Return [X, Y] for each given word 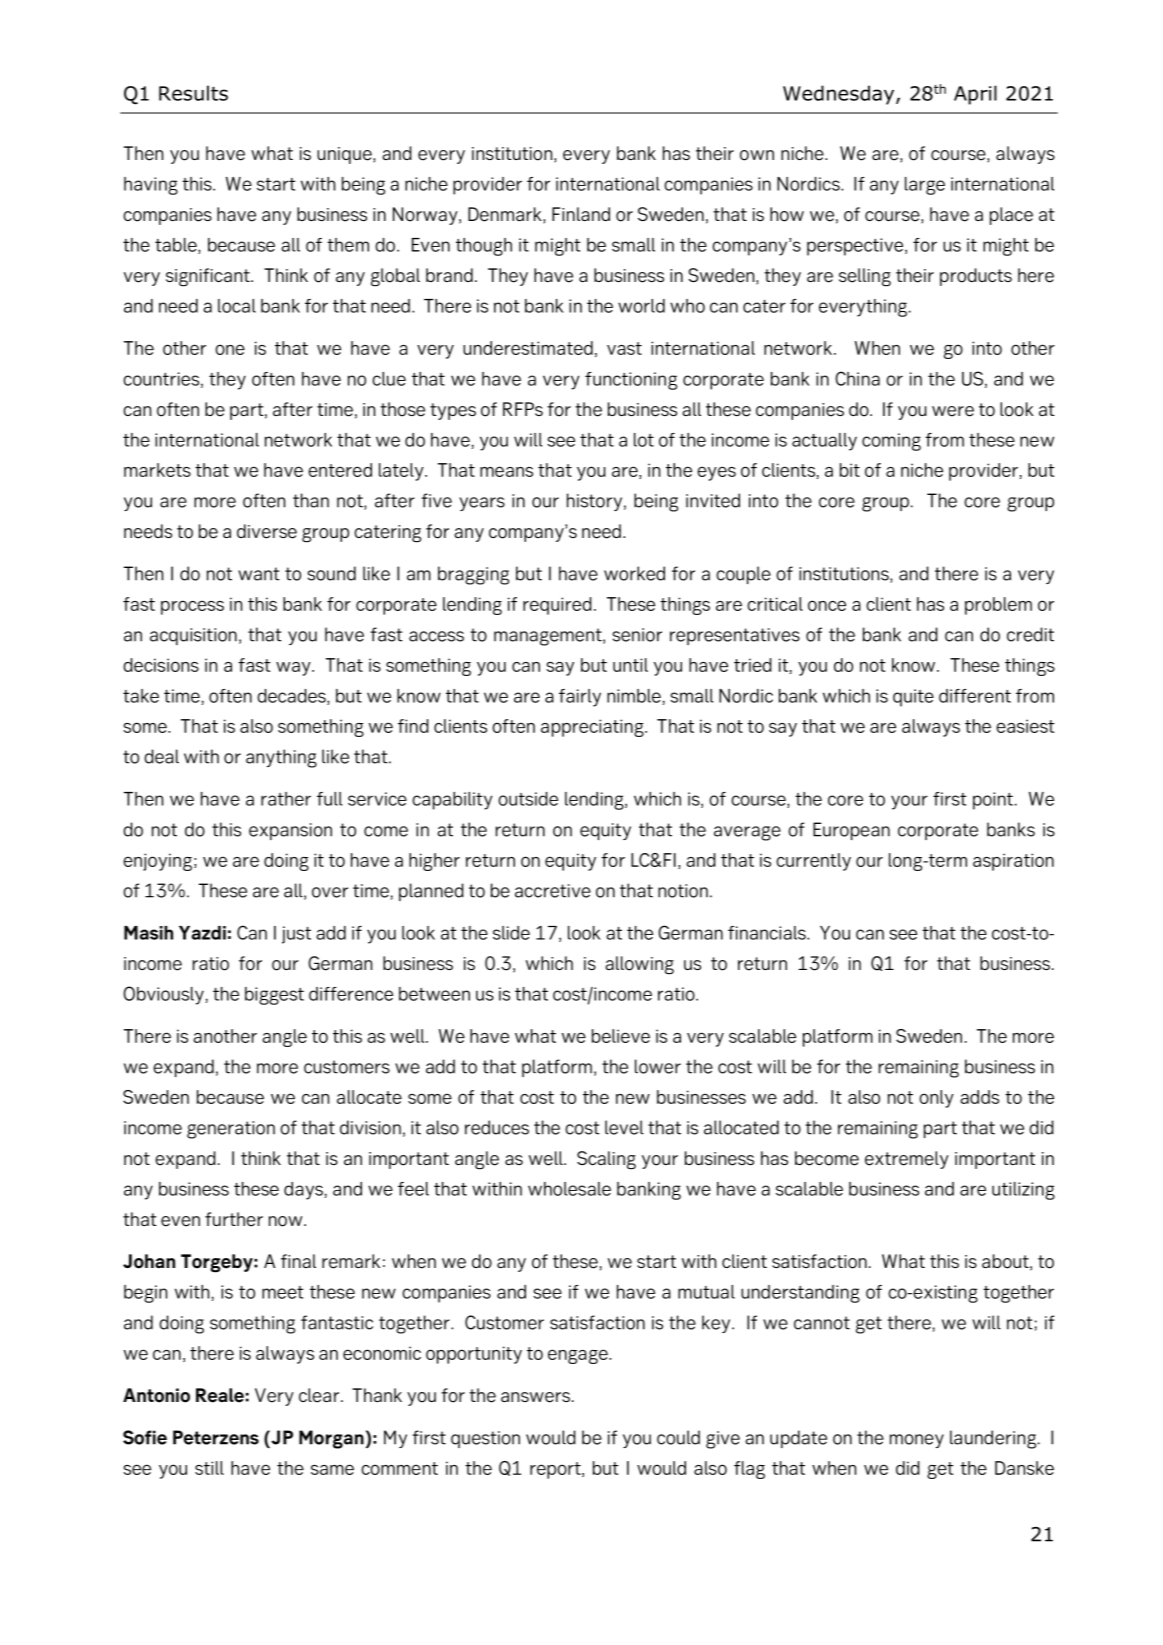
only [936, 1099]
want [259, 574]
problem [998, 606]
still [209, 1468]
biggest [274, 996]
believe [621, 1036]
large [925, 186]
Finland [581, 214]
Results [193, 93]
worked [634, 573]
